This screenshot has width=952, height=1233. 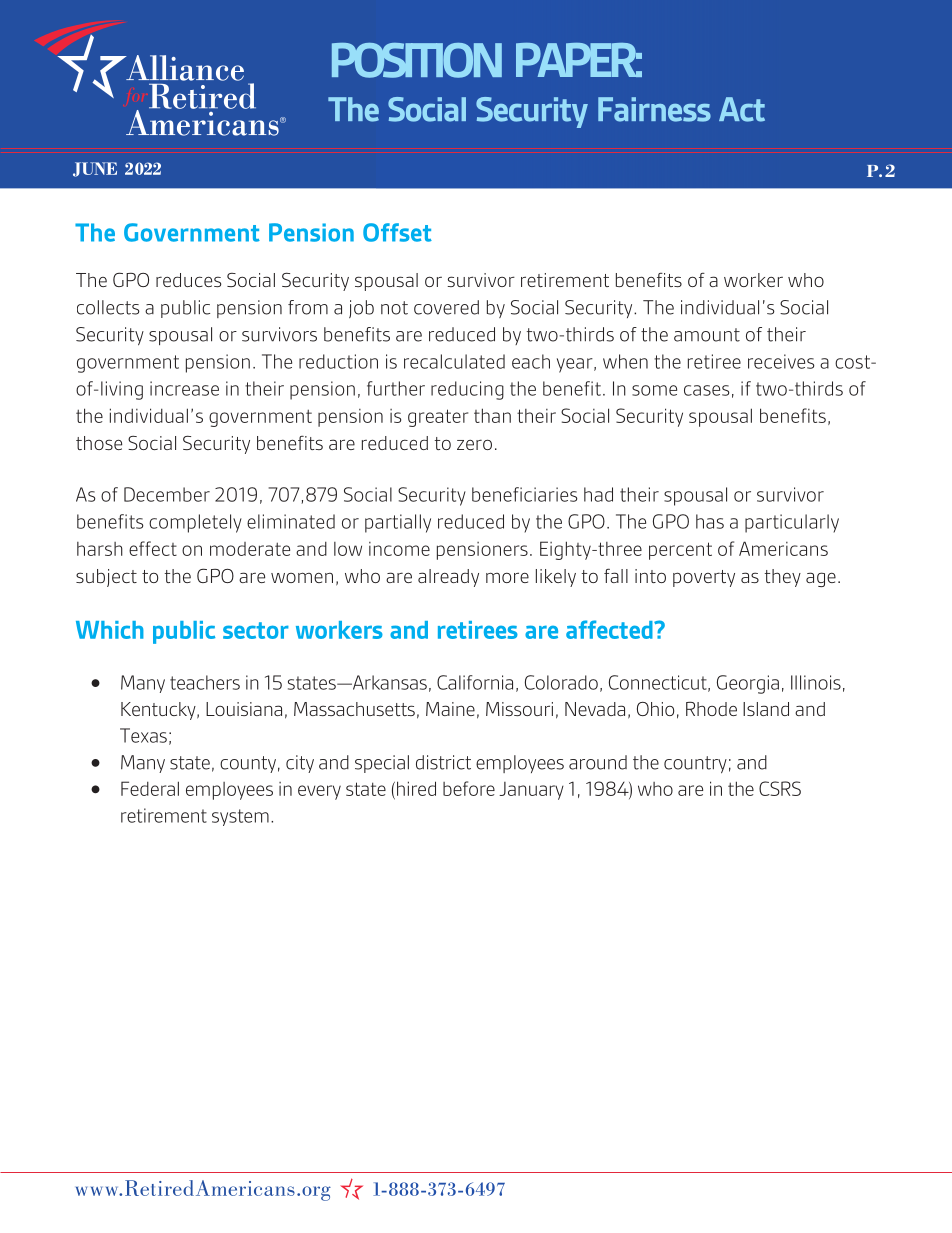 What do you see at coordinates (150, 788) in the screenshot?
I see `Federal` at bounding box center [150, 788].
